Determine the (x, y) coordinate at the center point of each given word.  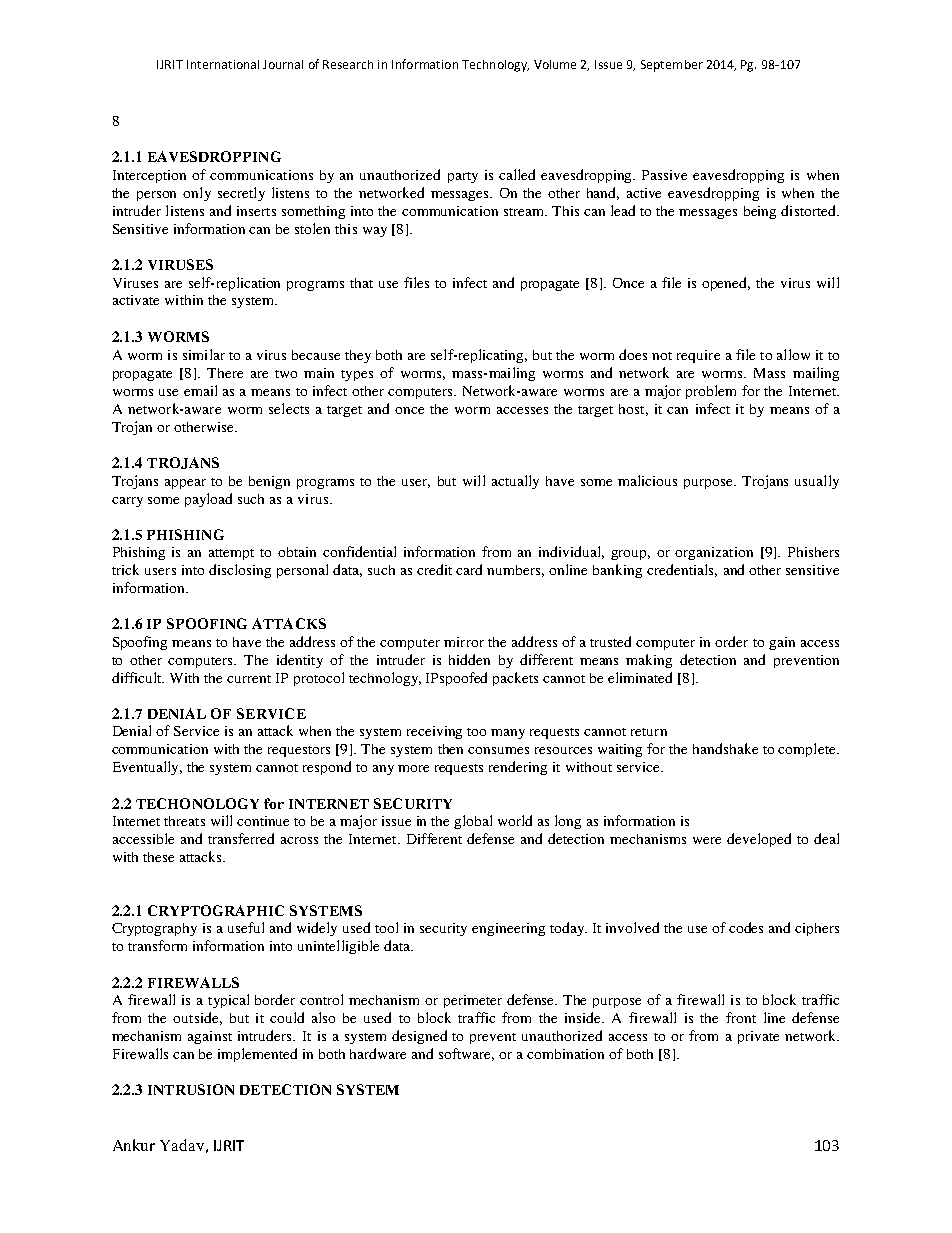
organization (714, 553)
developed (759, 840)
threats (184, 821)
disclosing (240, 571)
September (672, 66)
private (758, 1037)
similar (204, 354)
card (469, 569)
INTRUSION (191, 1089)
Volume (555, 64)
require (698, 356)
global (473, 822)
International (223, 64)
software (466, 1054)
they (358, 356)
